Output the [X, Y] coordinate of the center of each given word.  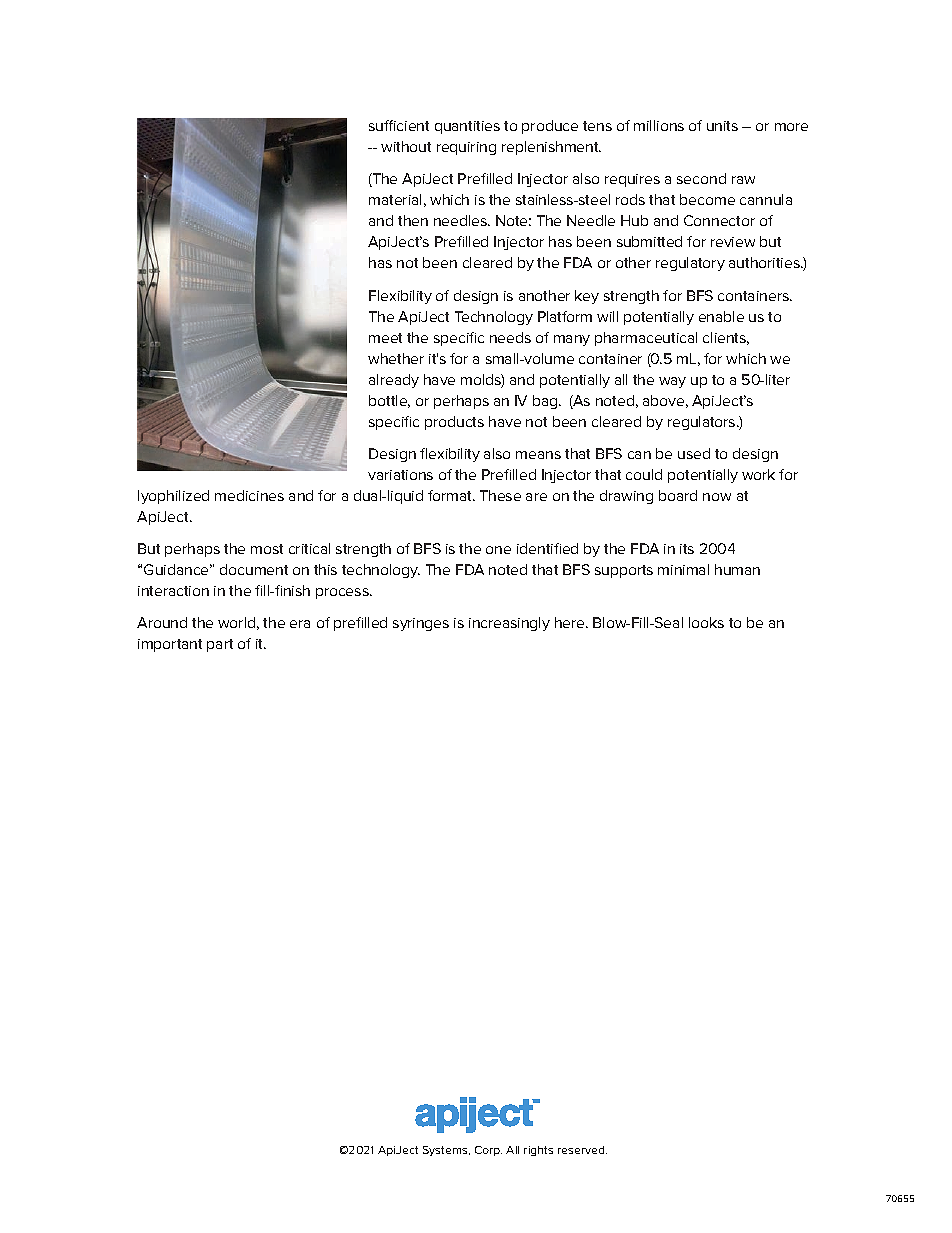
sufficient [399, 125]
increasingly [509, 624]
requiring [466, 148]
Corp [488, 1151]
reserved [582, 1150]
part [220, 645]
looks [706, 622]
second [701, 178]
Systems [446, 1151]
